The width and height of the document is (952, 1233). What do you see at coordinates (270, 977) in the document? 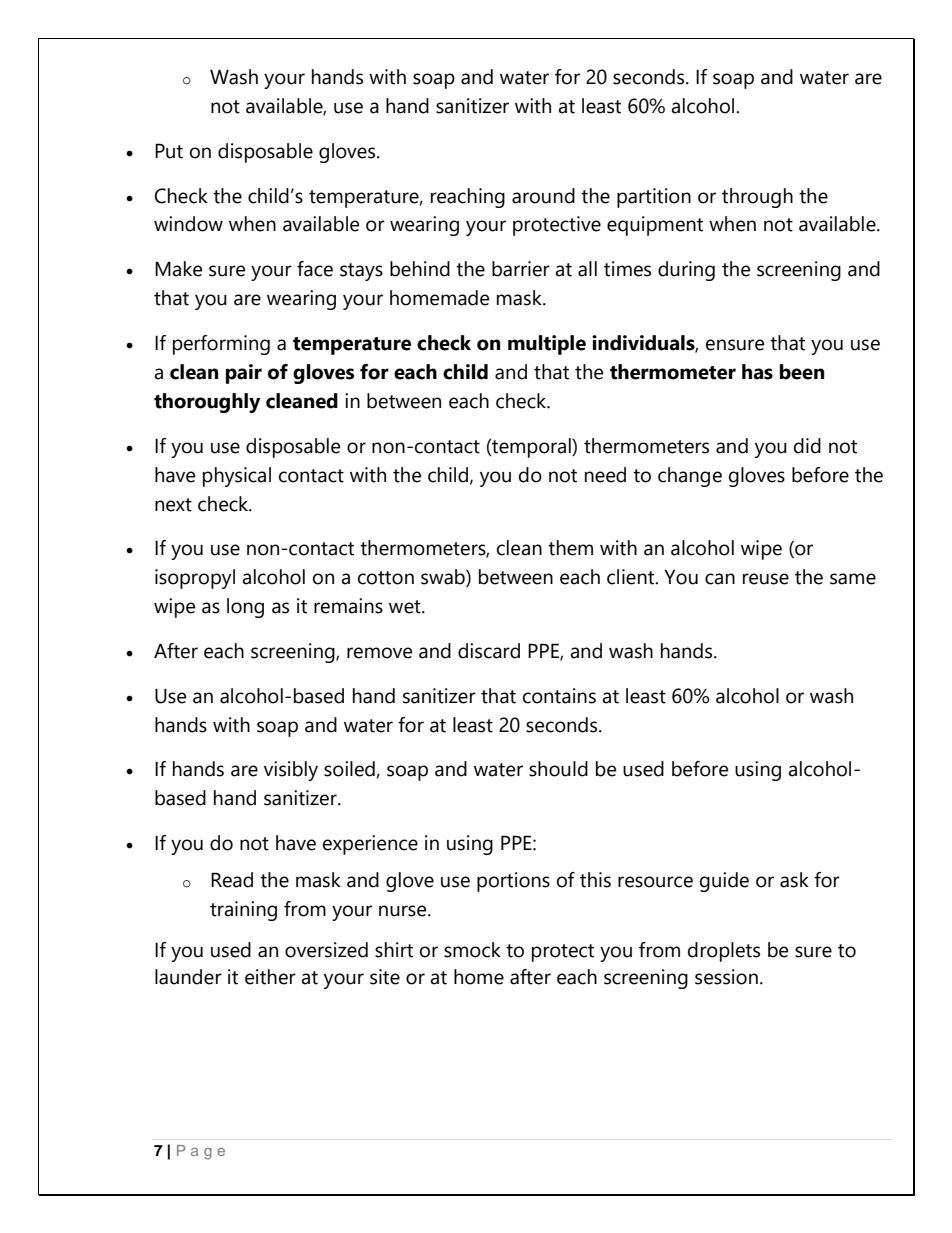
I see `either` at bounding box center [270, 977].
